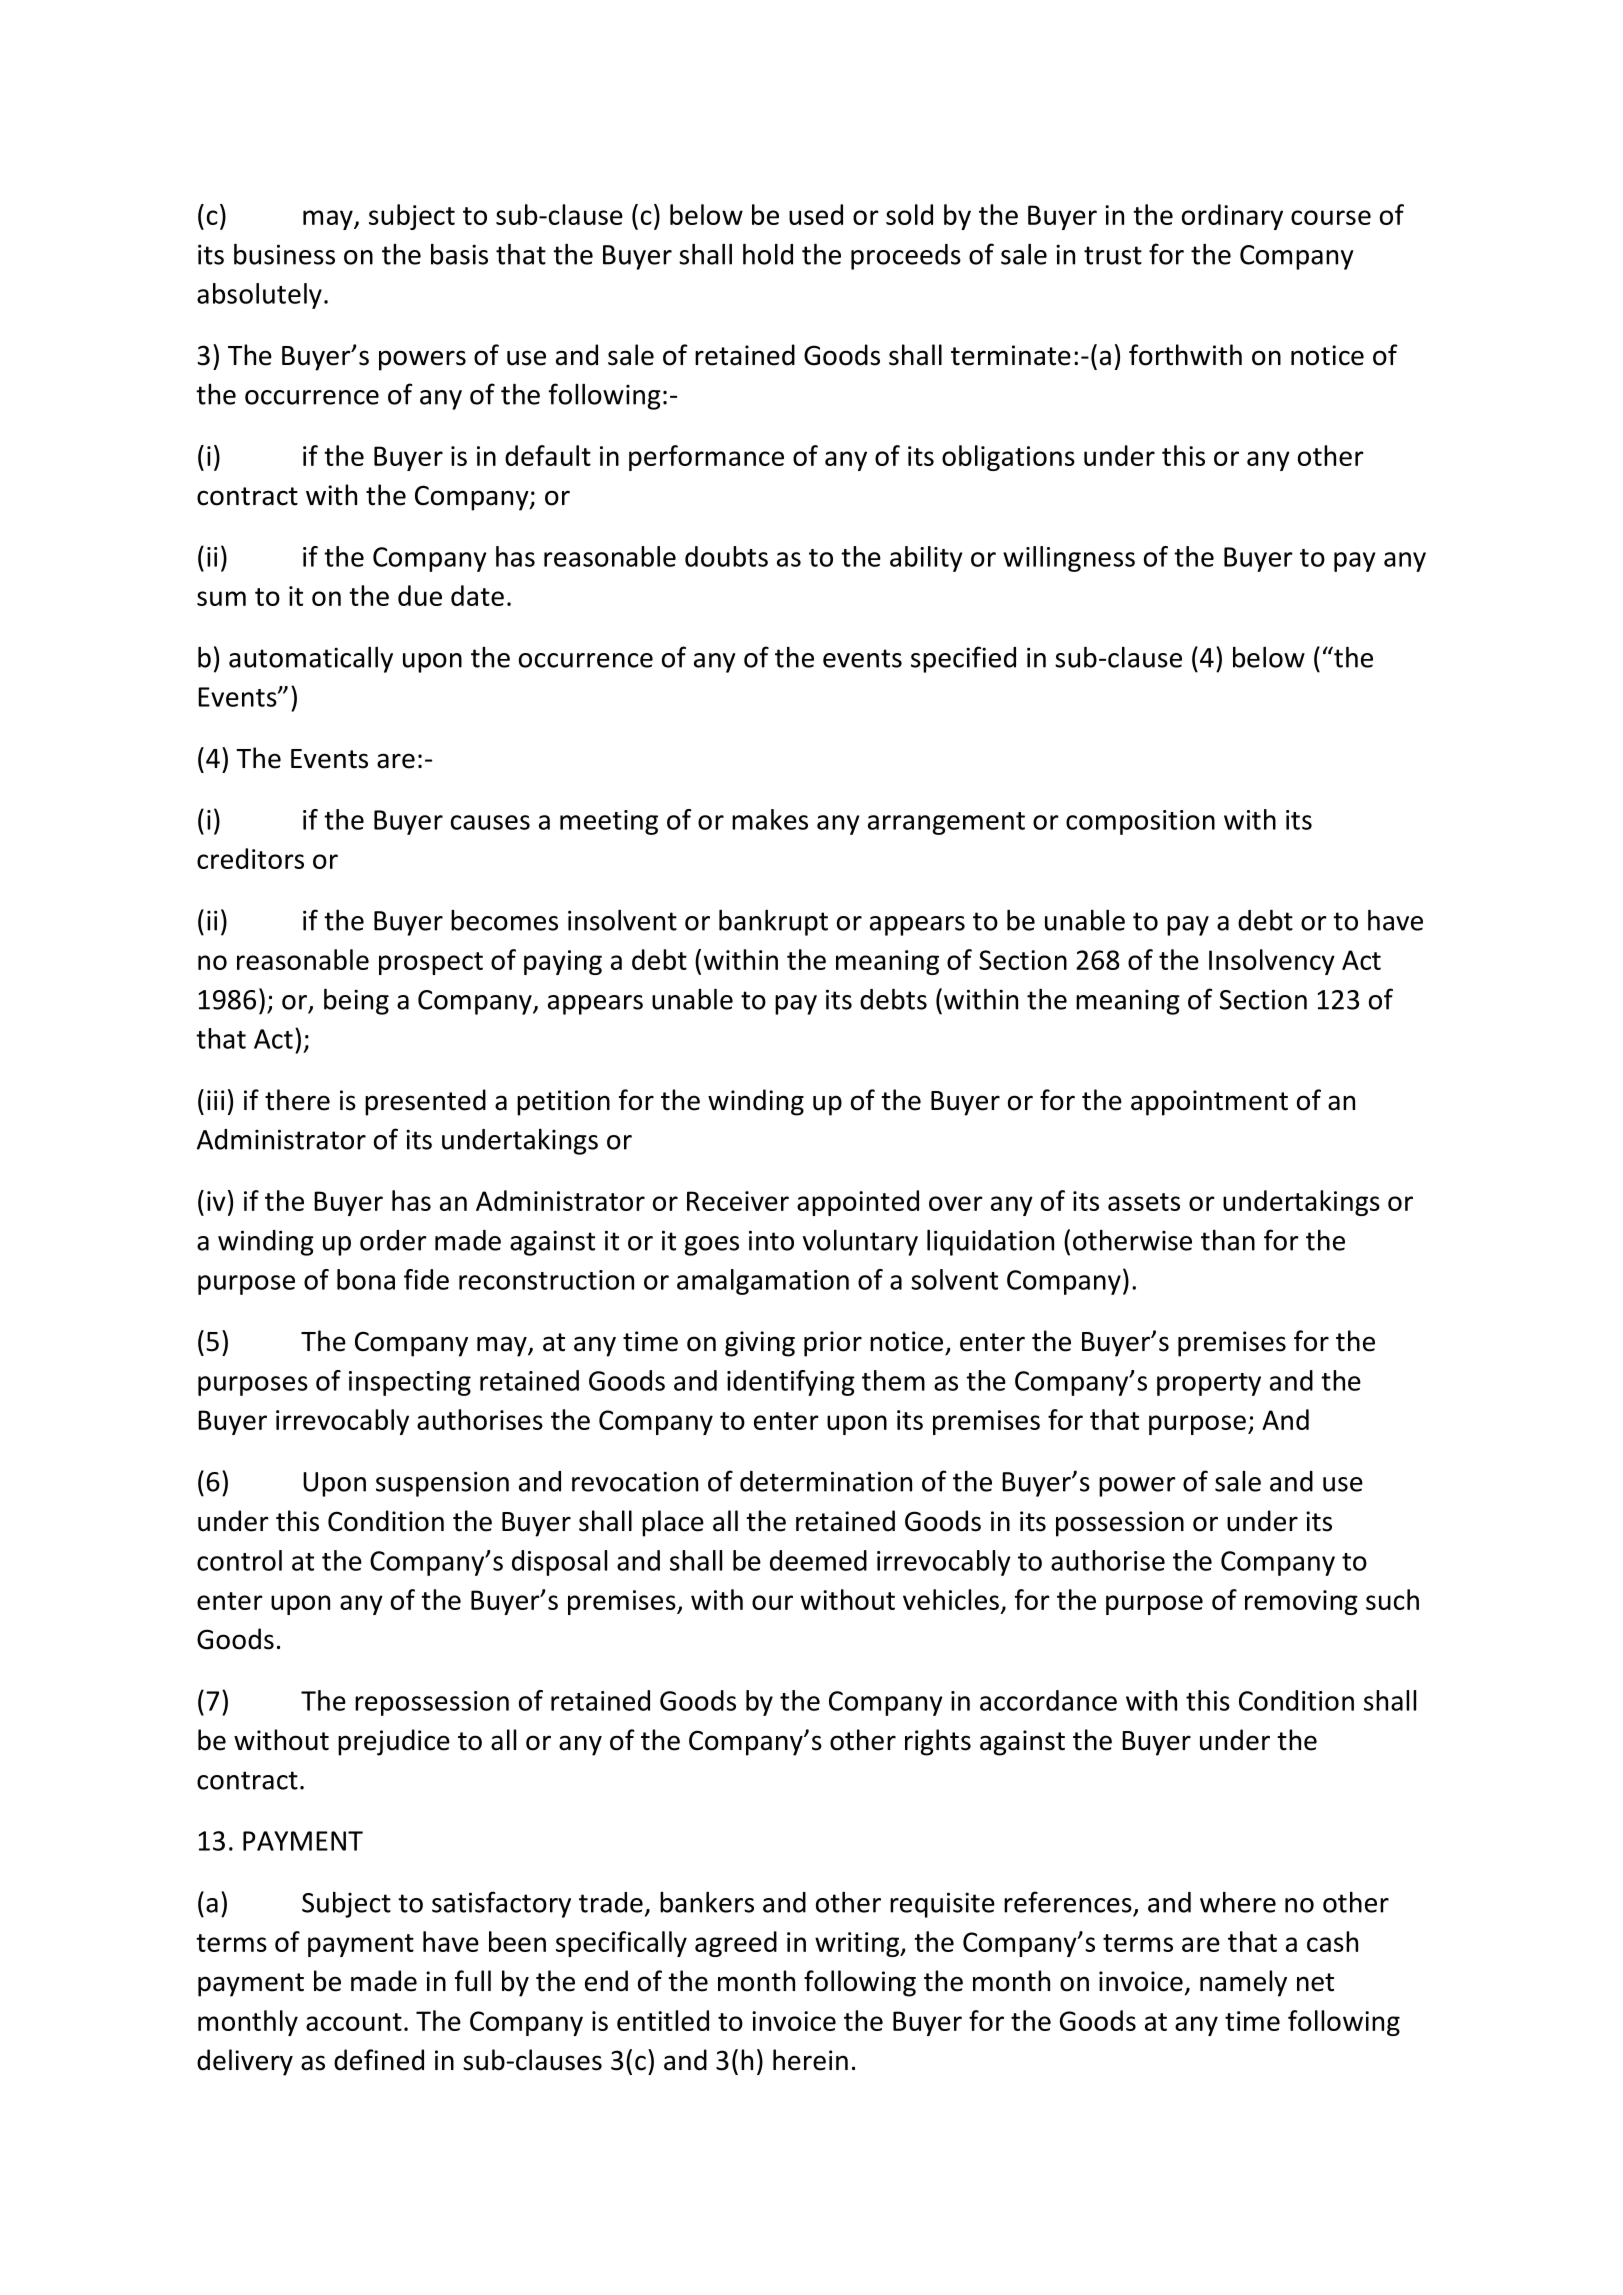 The height and width of the screenshot is (2295, 1623). I want to click on appointed, so click(858, 1203).
